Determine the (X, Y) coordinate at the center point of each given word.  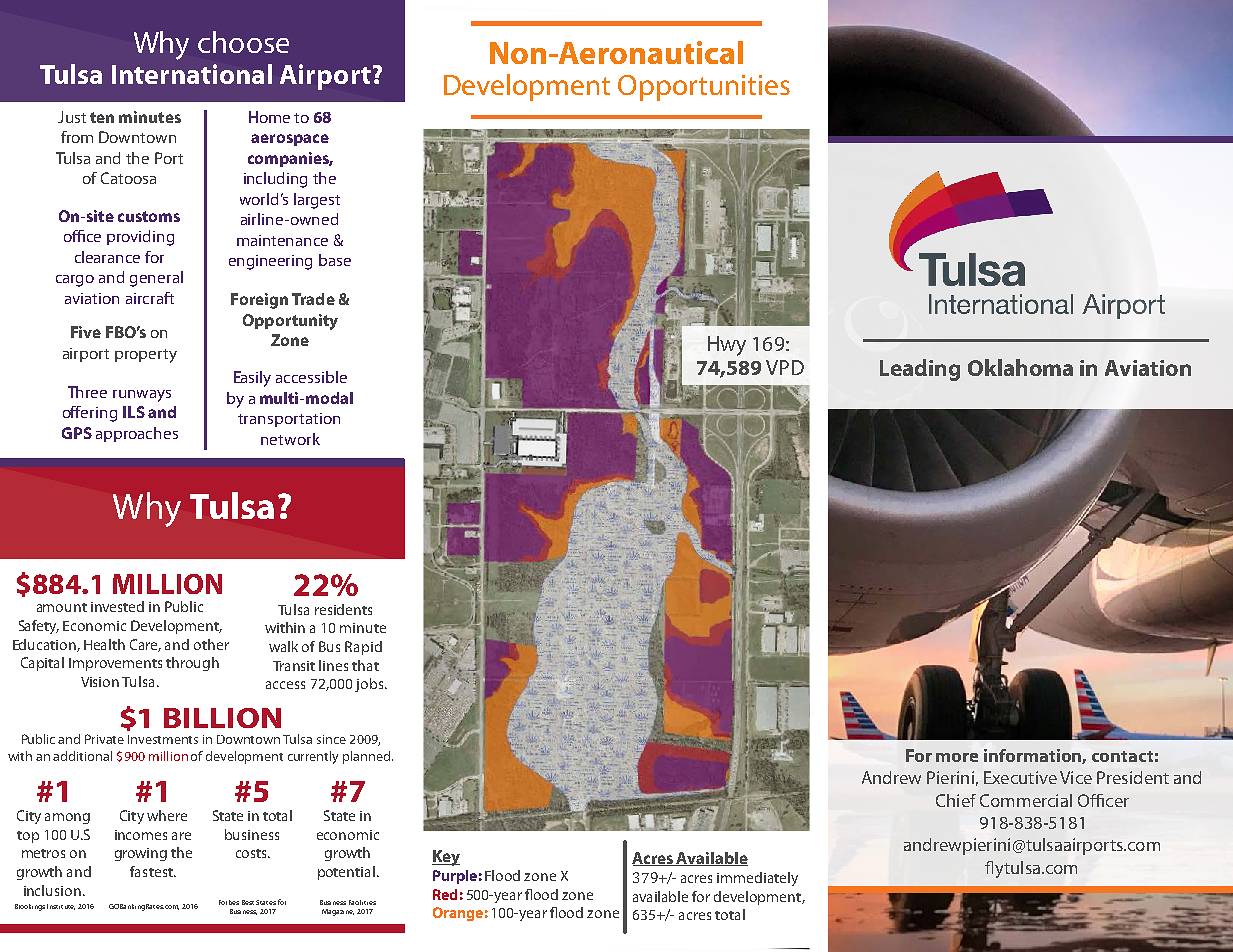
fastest (152, 871)
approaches (137, 434)
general (156, 279)
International (192, 74)
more (957, 757)
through (192, 664)
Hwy (727, 346)
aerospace (290, 140)
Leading (920, 370)
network (290, 439)
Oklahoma (1020, 367)
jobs (370, 685)
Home (269, 117)
